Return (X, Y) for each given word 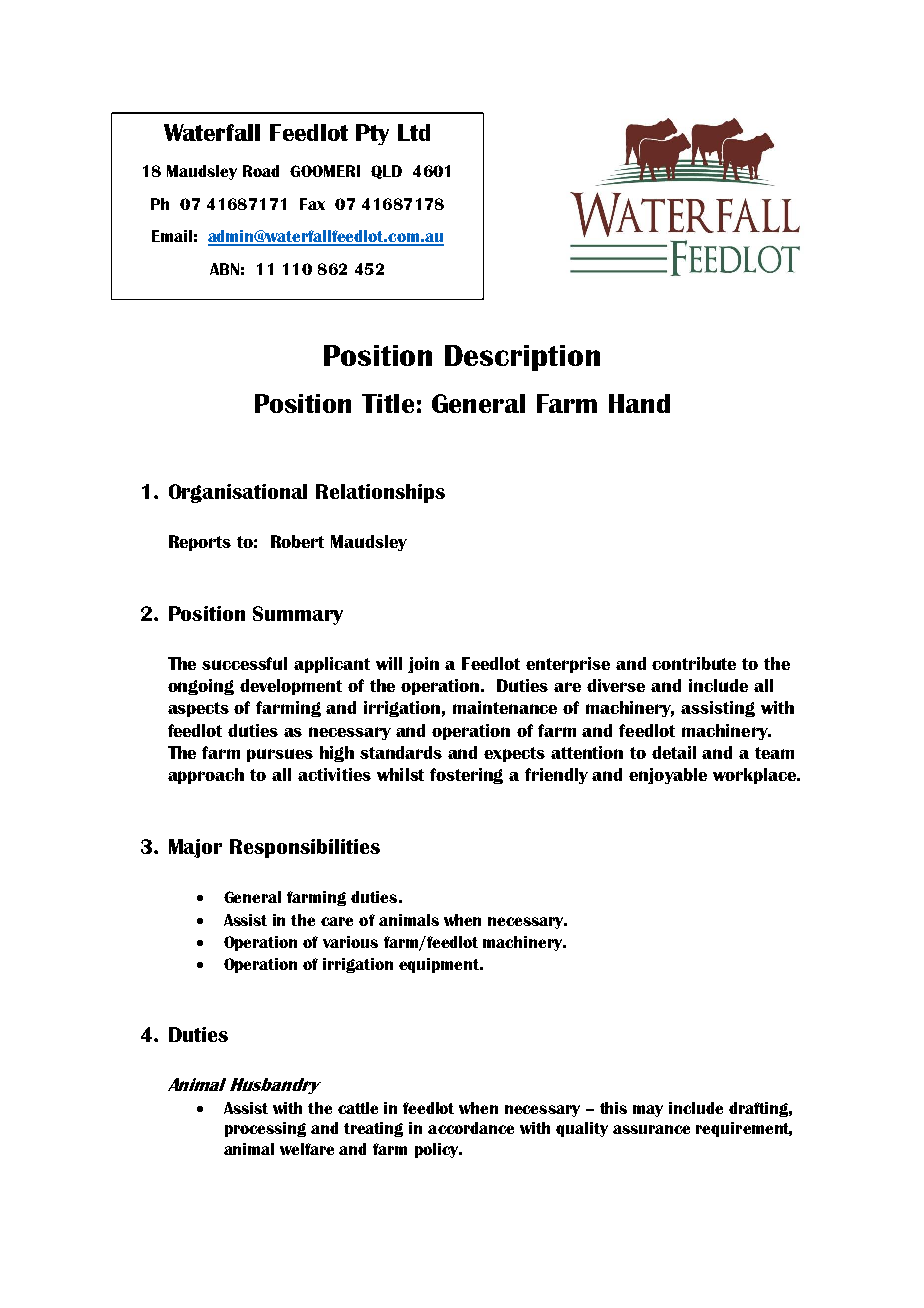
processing (265, 1129)
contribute (694, 663)
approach (206, 776)
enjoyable (668, 776)
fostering (466, 776)
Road (261, 171)
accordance (471, 1128)
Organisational (238, 493)
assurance (651, 1129)
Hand (639, 403)
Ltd (414, 132)
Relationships (380, 493)
